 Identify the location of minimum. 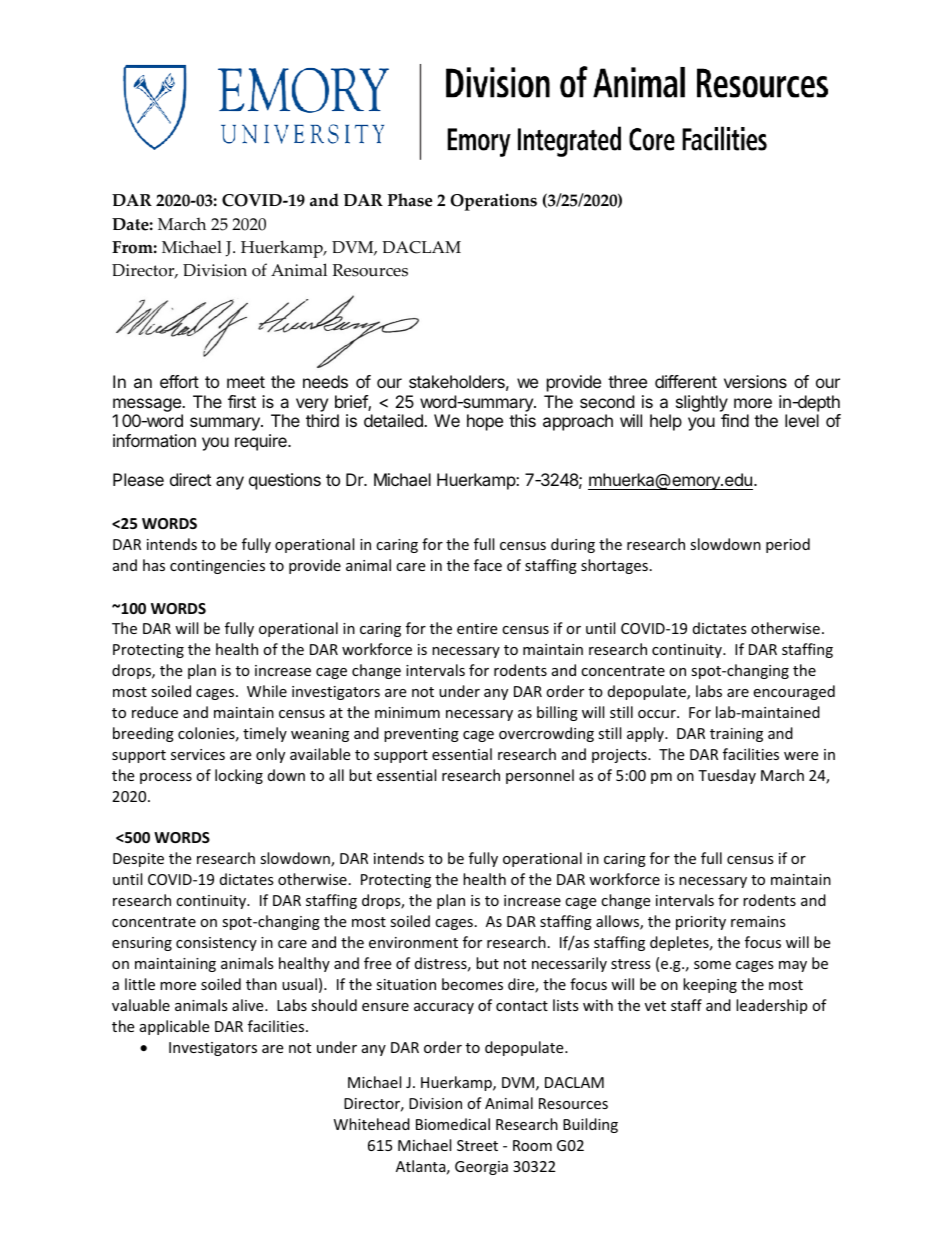
(407, 712).
